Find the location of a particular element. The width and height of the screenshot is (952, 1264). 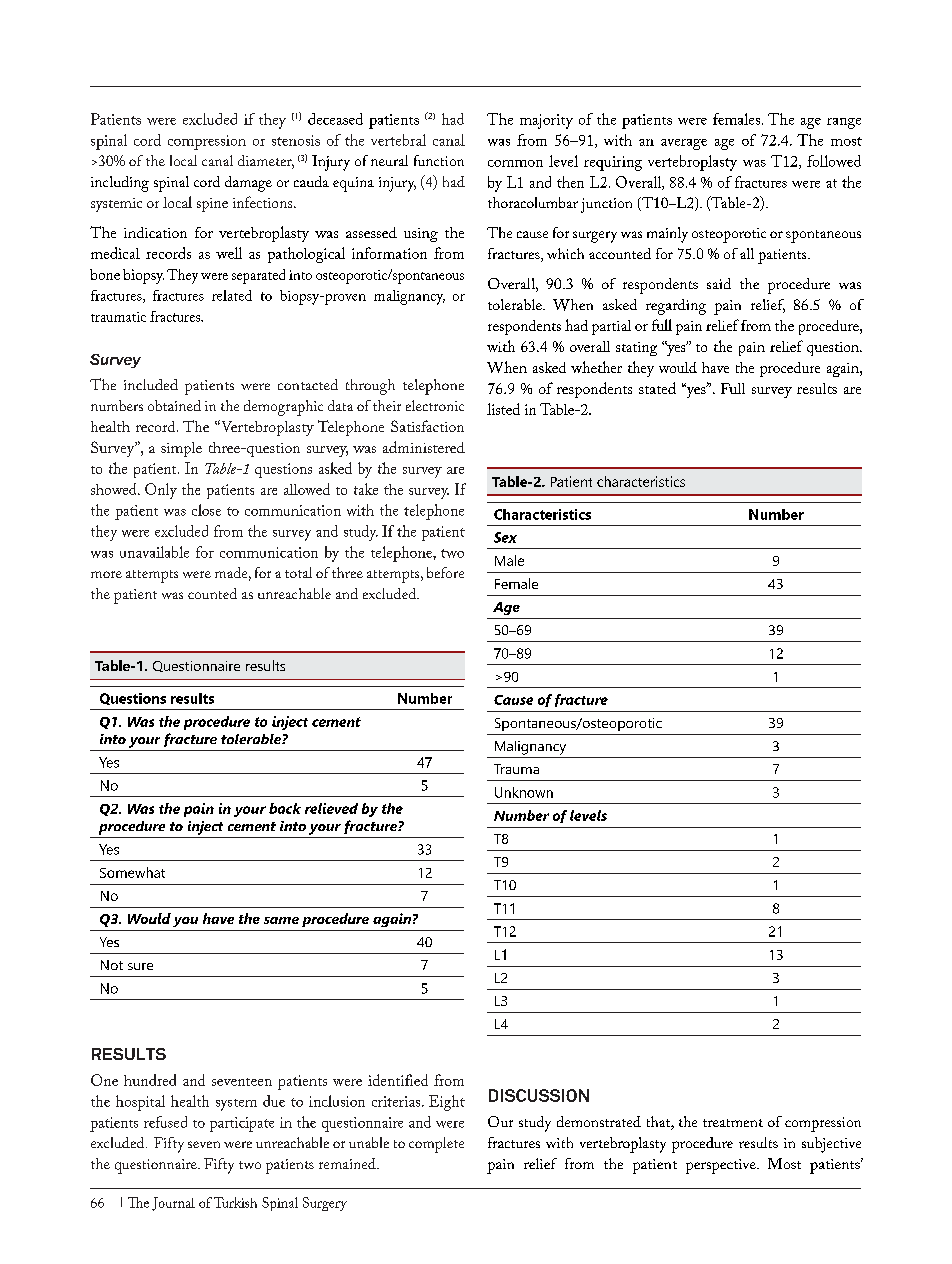

obtained is located at coordinates (174, 405).
